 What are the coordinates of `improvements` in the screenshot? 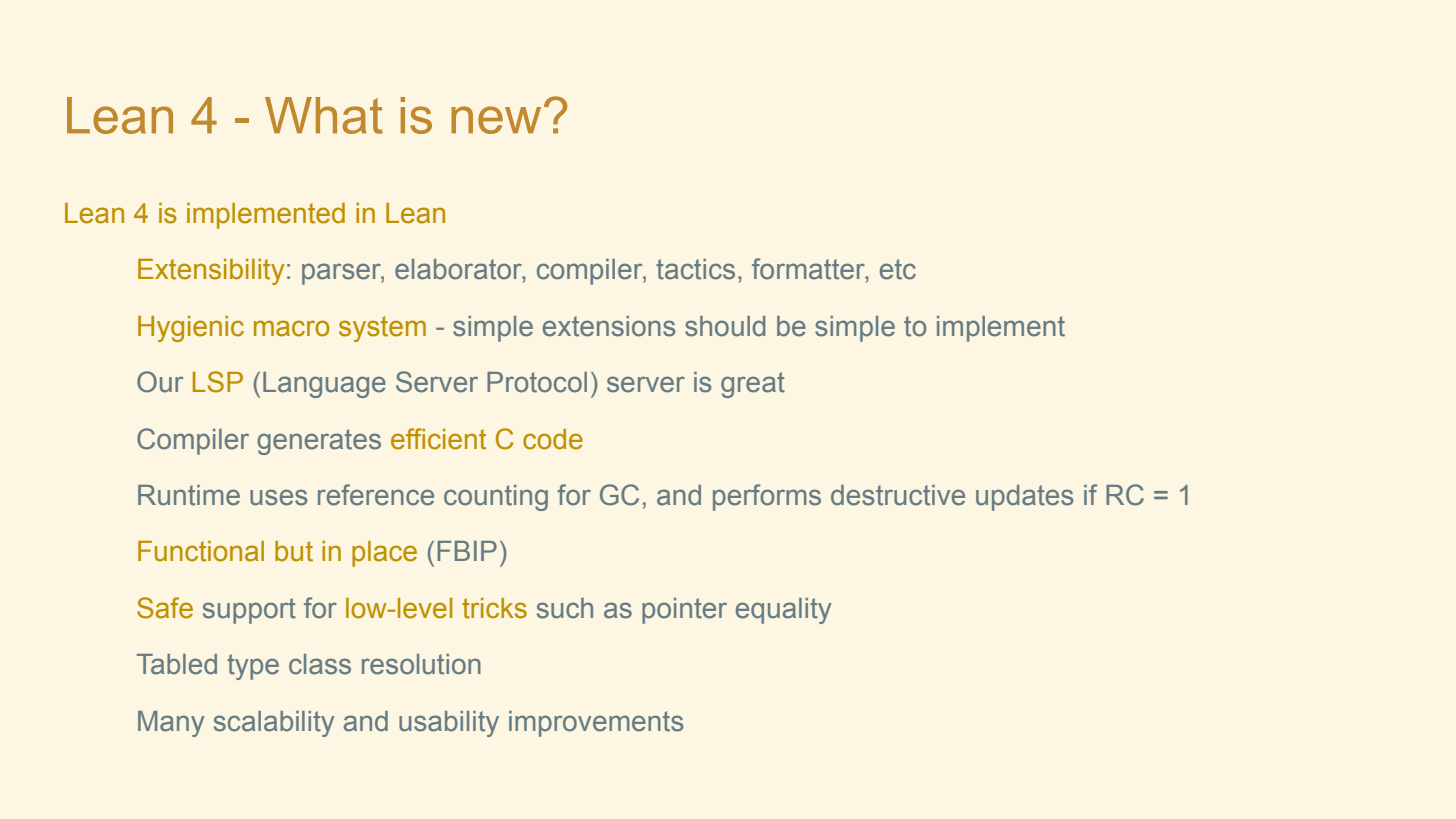 It's located at (596, 724).
